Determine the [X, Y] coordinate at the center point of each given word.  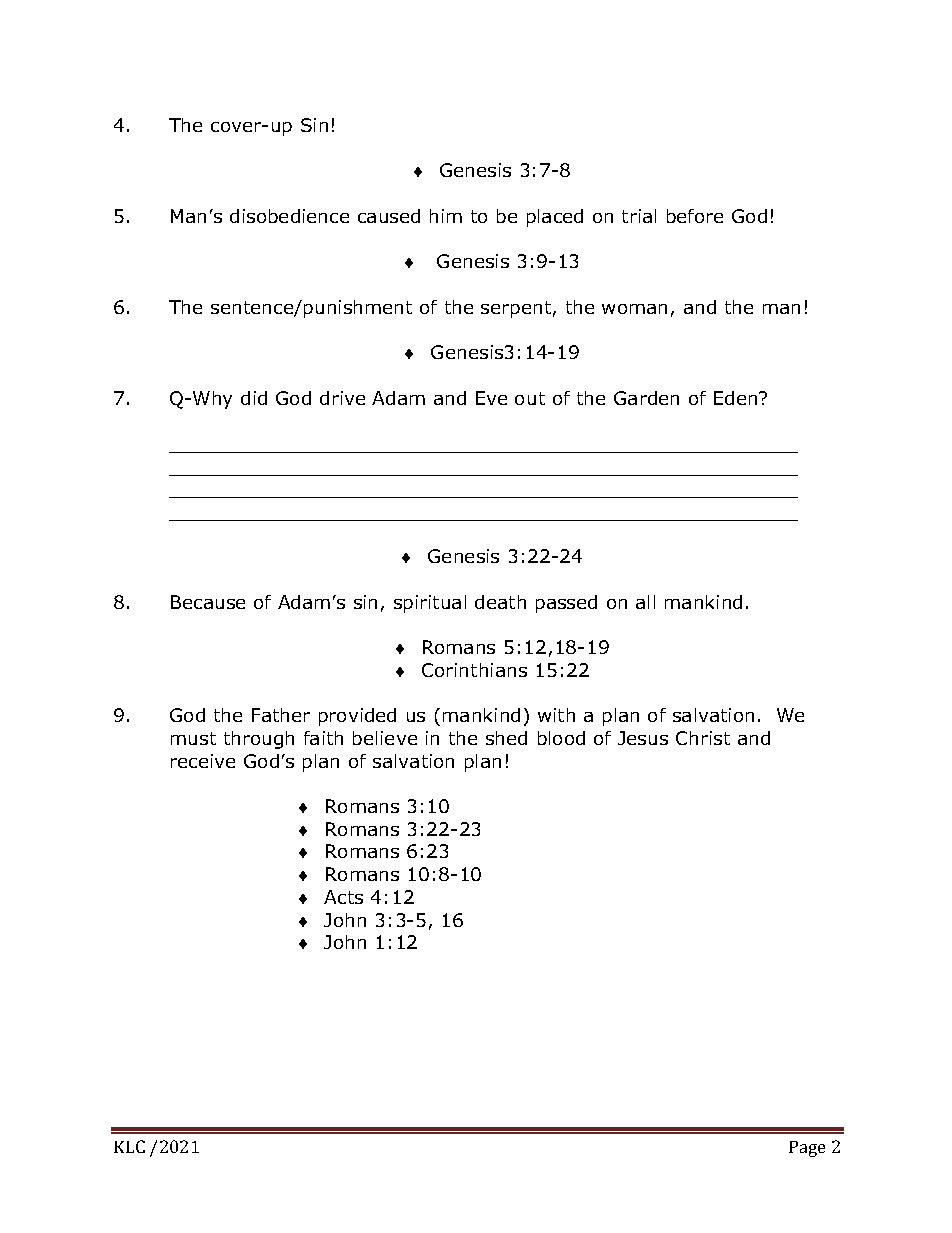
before [695, 216]
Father [281, 715]
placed [555, 218]
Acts [343, 897]
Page [807, 1149]
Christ [703, 738]
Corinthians [474, 670]
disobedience [289, 216]
